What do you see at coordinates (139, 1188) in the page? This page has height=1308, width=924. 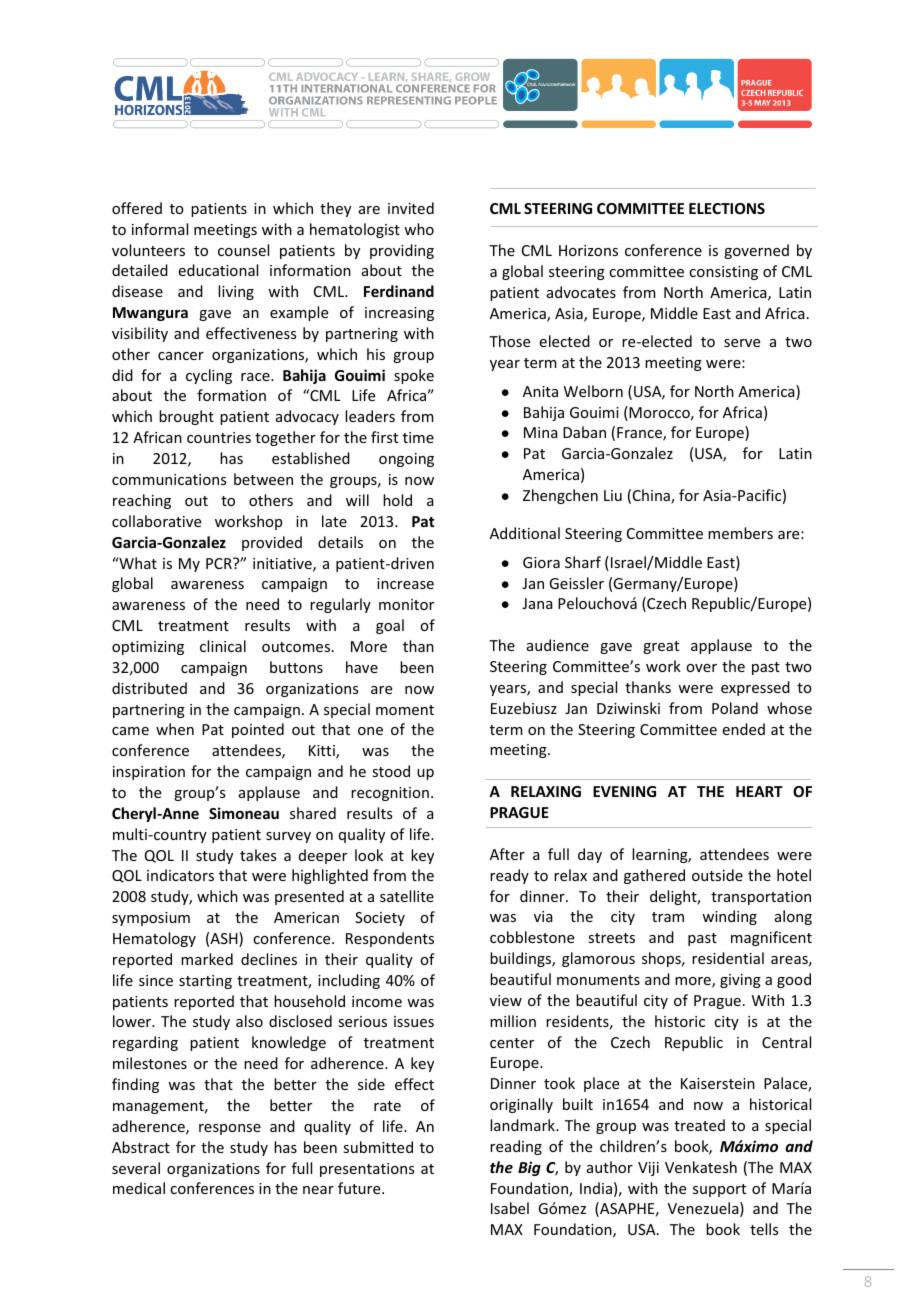 I see `medical` at bounding box center [139, 1188].
